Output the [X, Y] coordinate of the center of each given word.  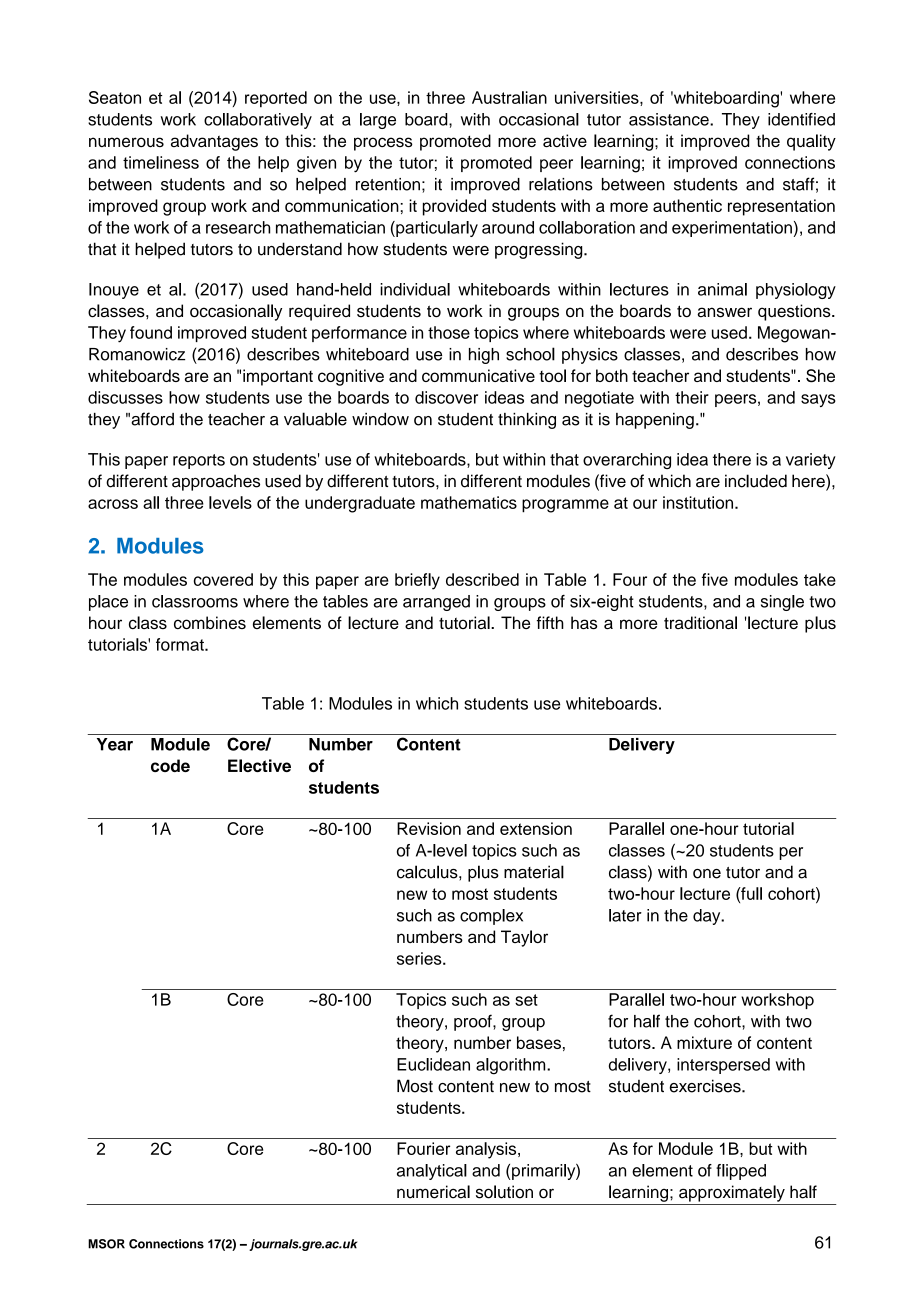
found [151, 332]
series [420, 958]
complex [491, 917]
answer [724, 312]
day [708, 917]
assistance [670, 119]
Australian [509, 97]
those [449, 332]
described [482, 579]
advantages [214, 142]
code [170, 765]
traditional [700, 622]
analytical [432, 1172]
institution [699, 502]
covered [223, 579]
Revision [429, 828]
